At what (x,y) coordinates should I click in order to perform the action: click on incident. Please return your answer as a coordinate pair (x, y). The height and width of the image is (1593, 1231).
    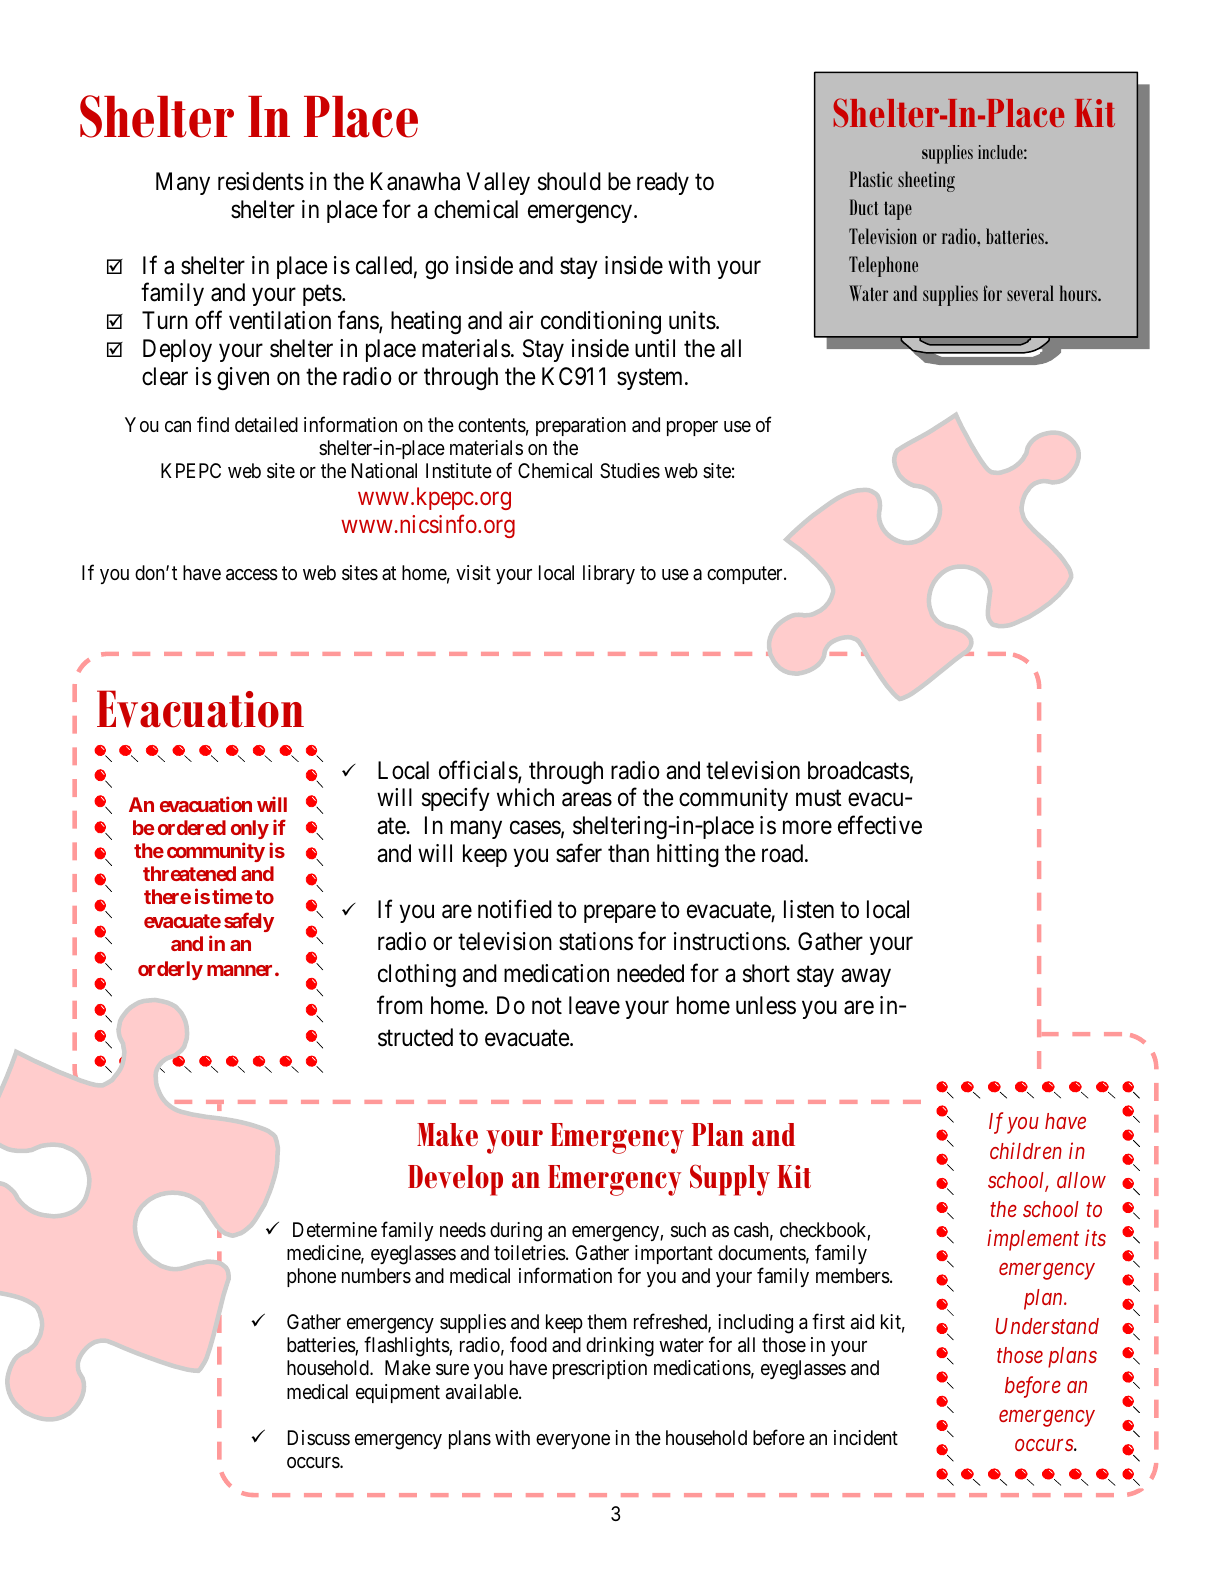
    Looking at the image, I should click on (866, 1437).
